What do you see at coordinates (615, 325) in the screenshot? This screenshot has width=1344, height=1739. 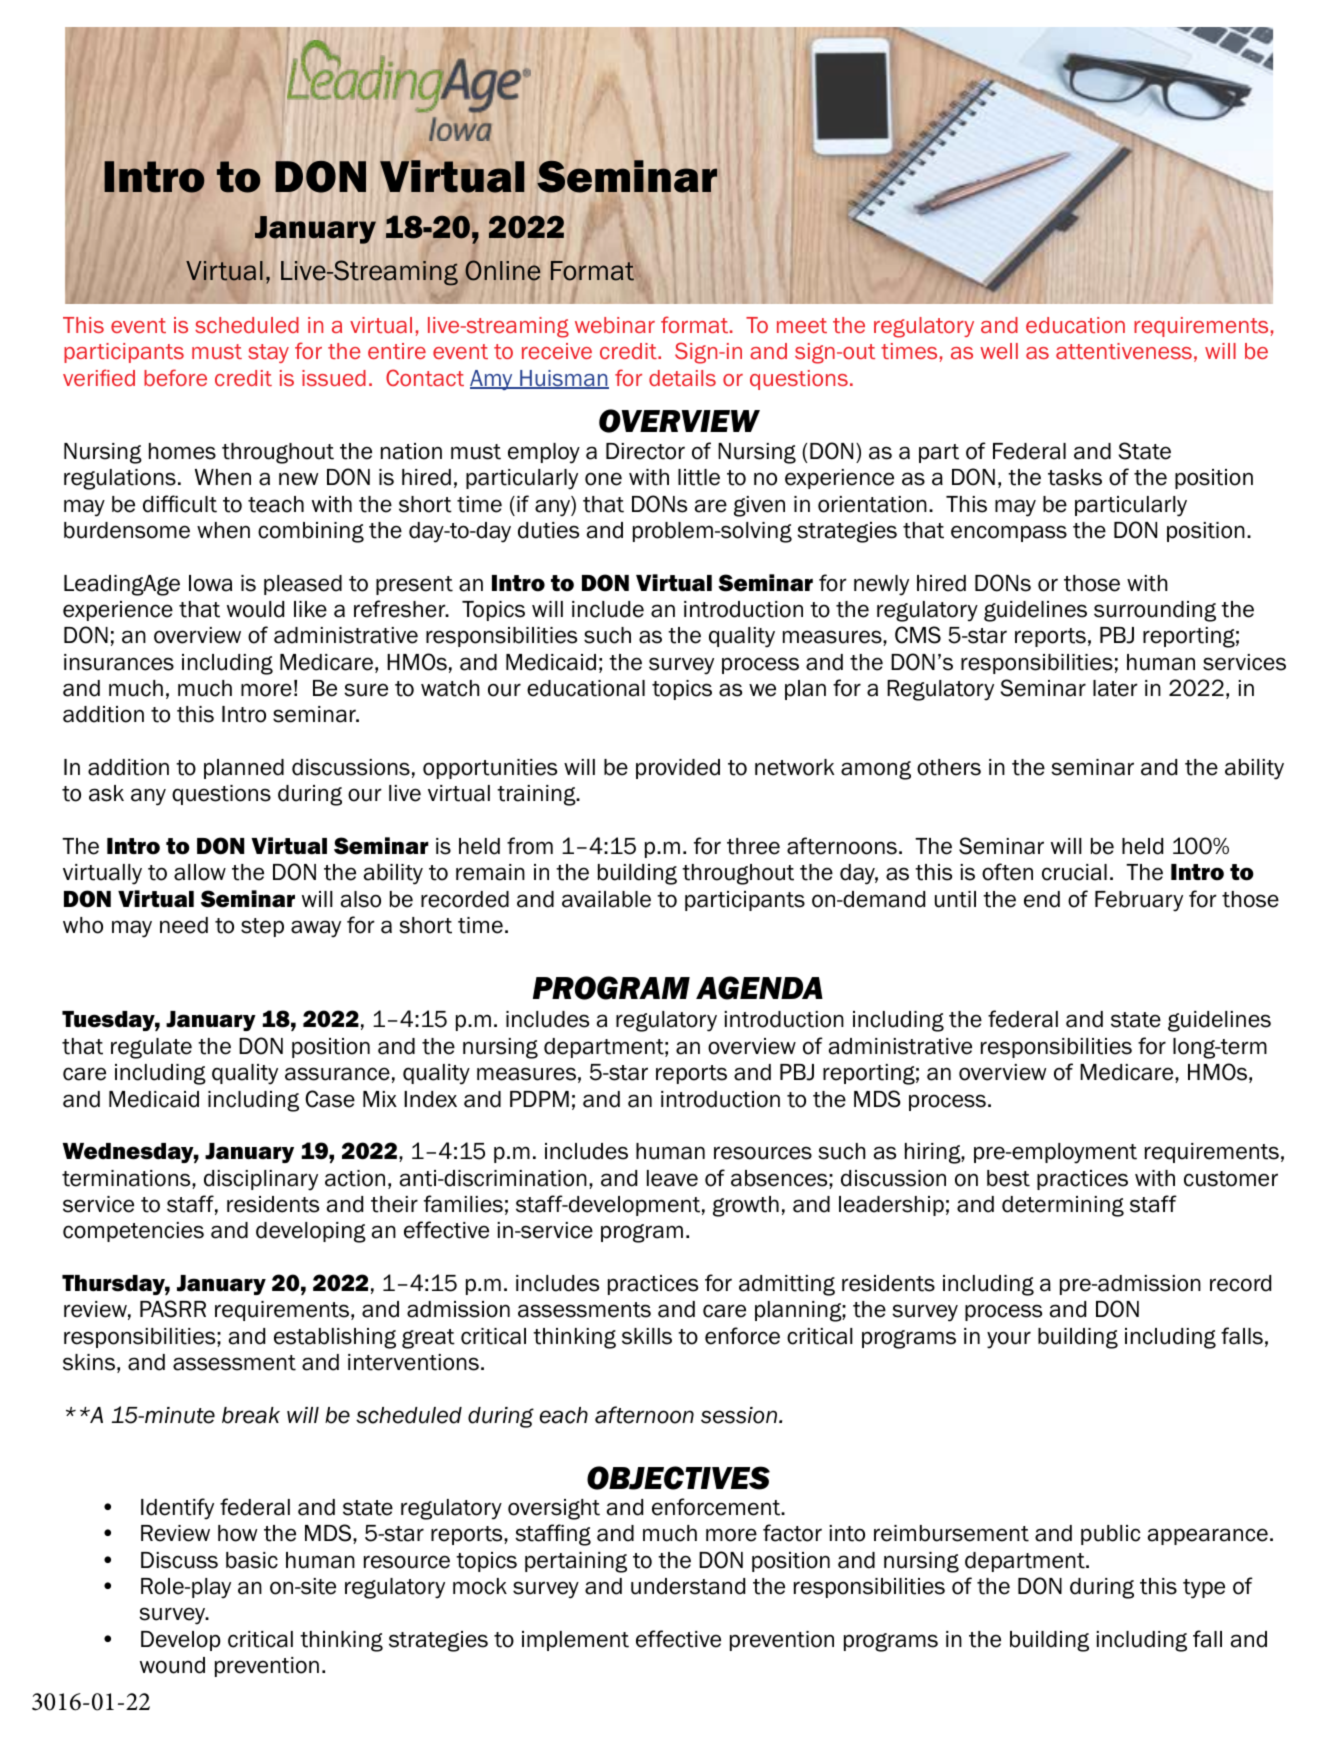 I see `webinar` at bounding box center [615, 325].
